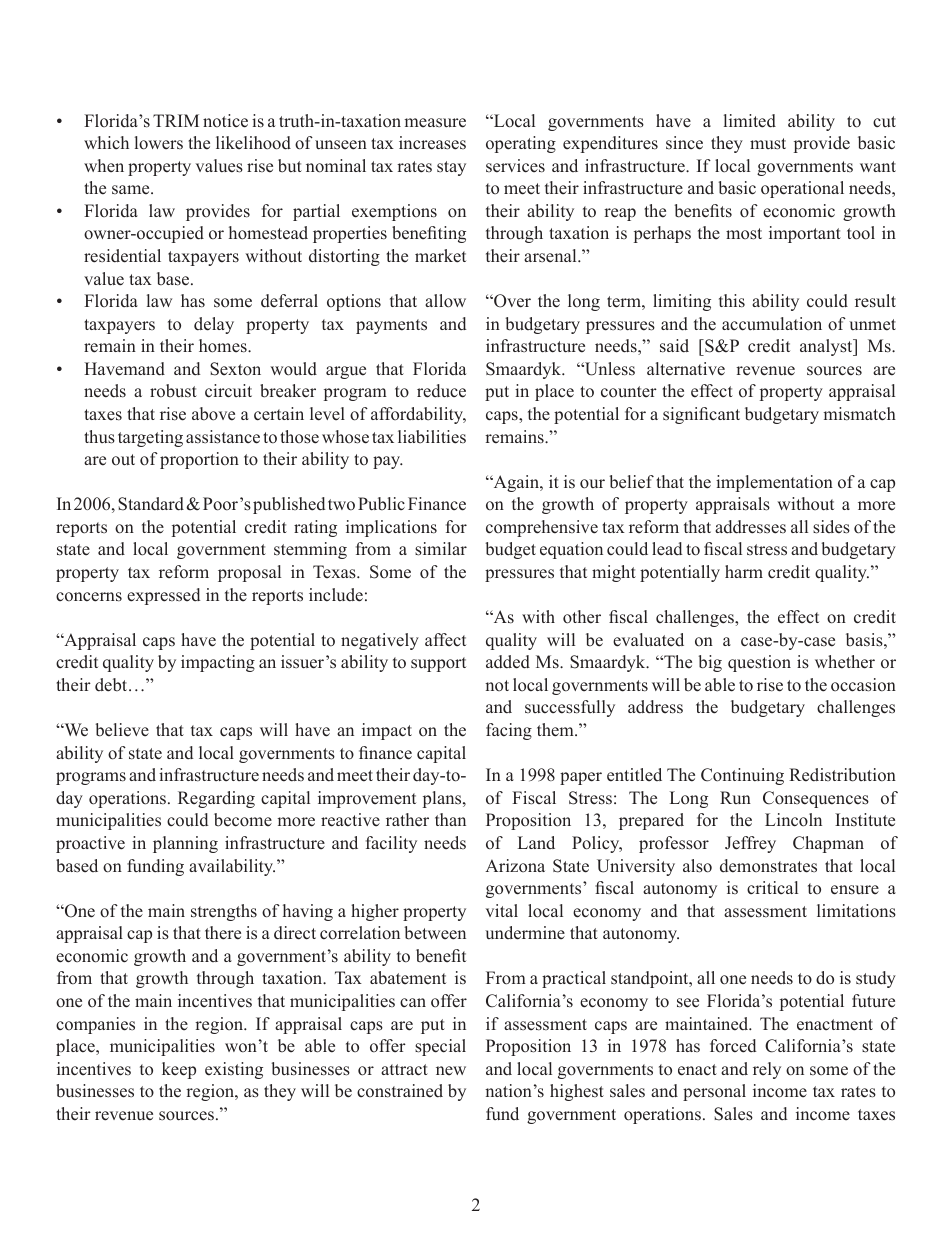 Image resolution: width=952 pixels, height=1233 pixels. I want to click on harm, so click(744, 571).
